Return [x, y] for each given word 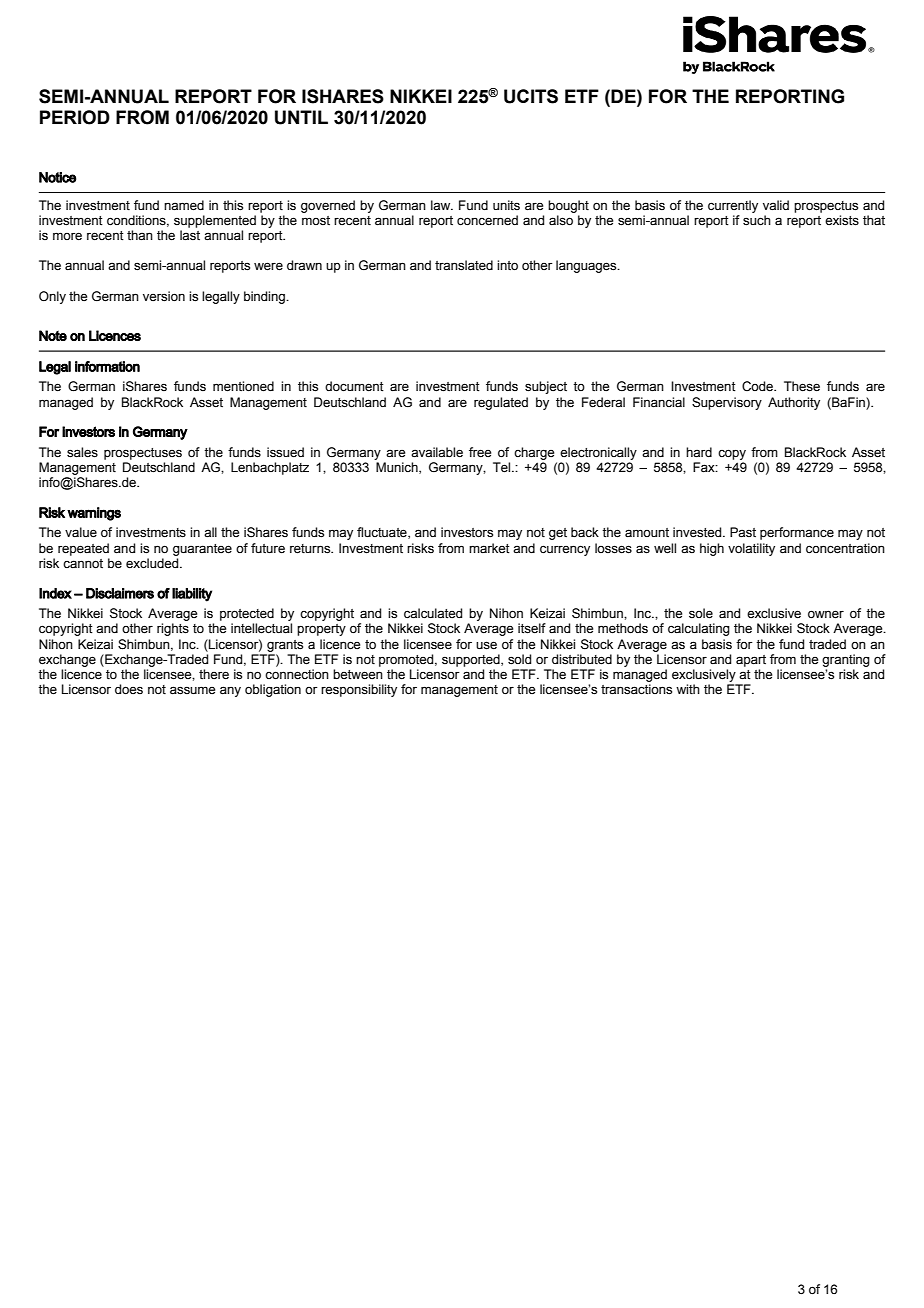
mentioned [243, 386]
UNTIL [301, 117]
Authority [794, 403]
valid [776, 205]
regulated [501, 403]
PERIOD [75, 117]
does [129, 689]
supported [472, 660]
